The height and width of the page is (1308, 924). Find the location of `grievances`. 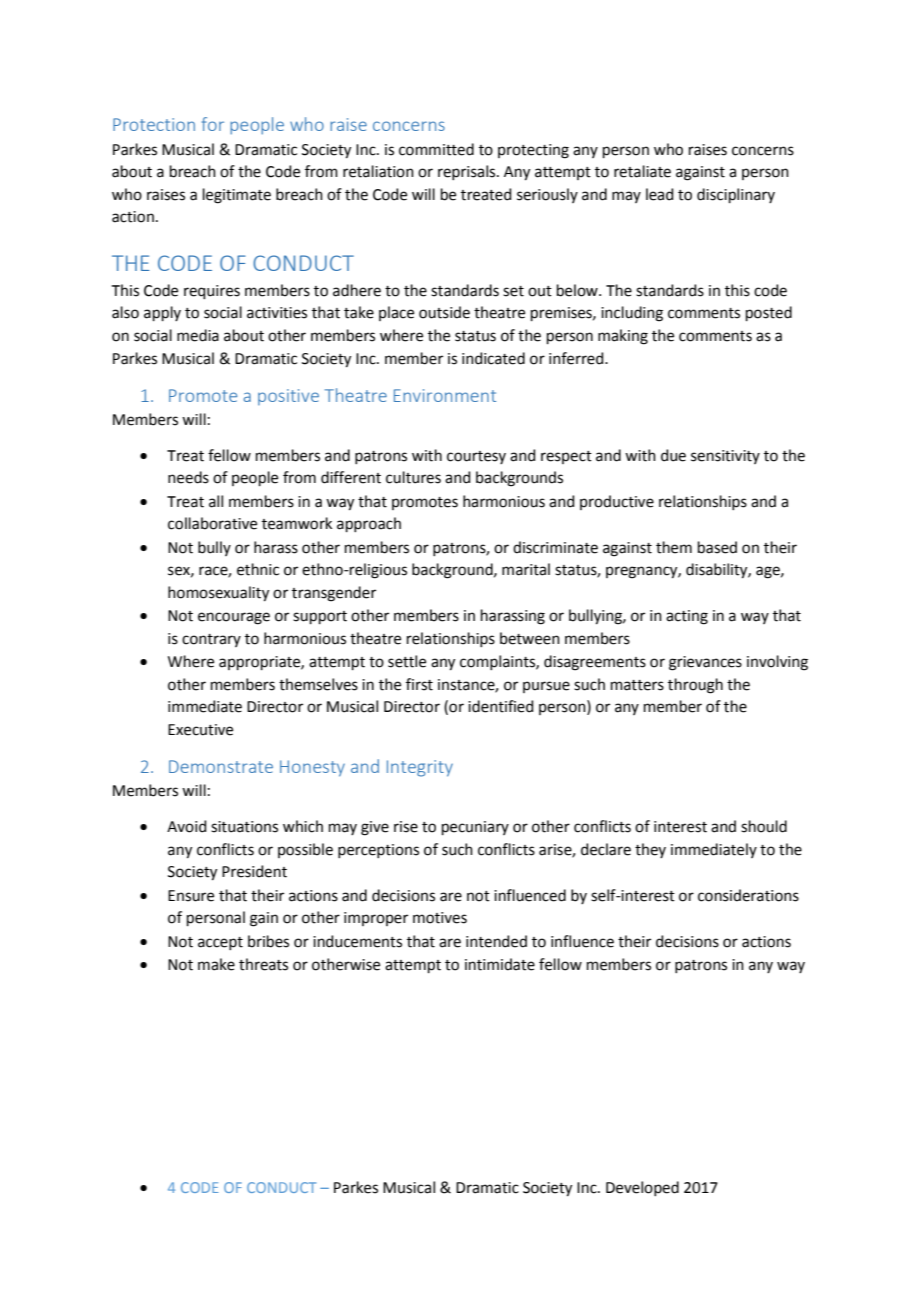

grievances is located at coordinates (705, 663).
